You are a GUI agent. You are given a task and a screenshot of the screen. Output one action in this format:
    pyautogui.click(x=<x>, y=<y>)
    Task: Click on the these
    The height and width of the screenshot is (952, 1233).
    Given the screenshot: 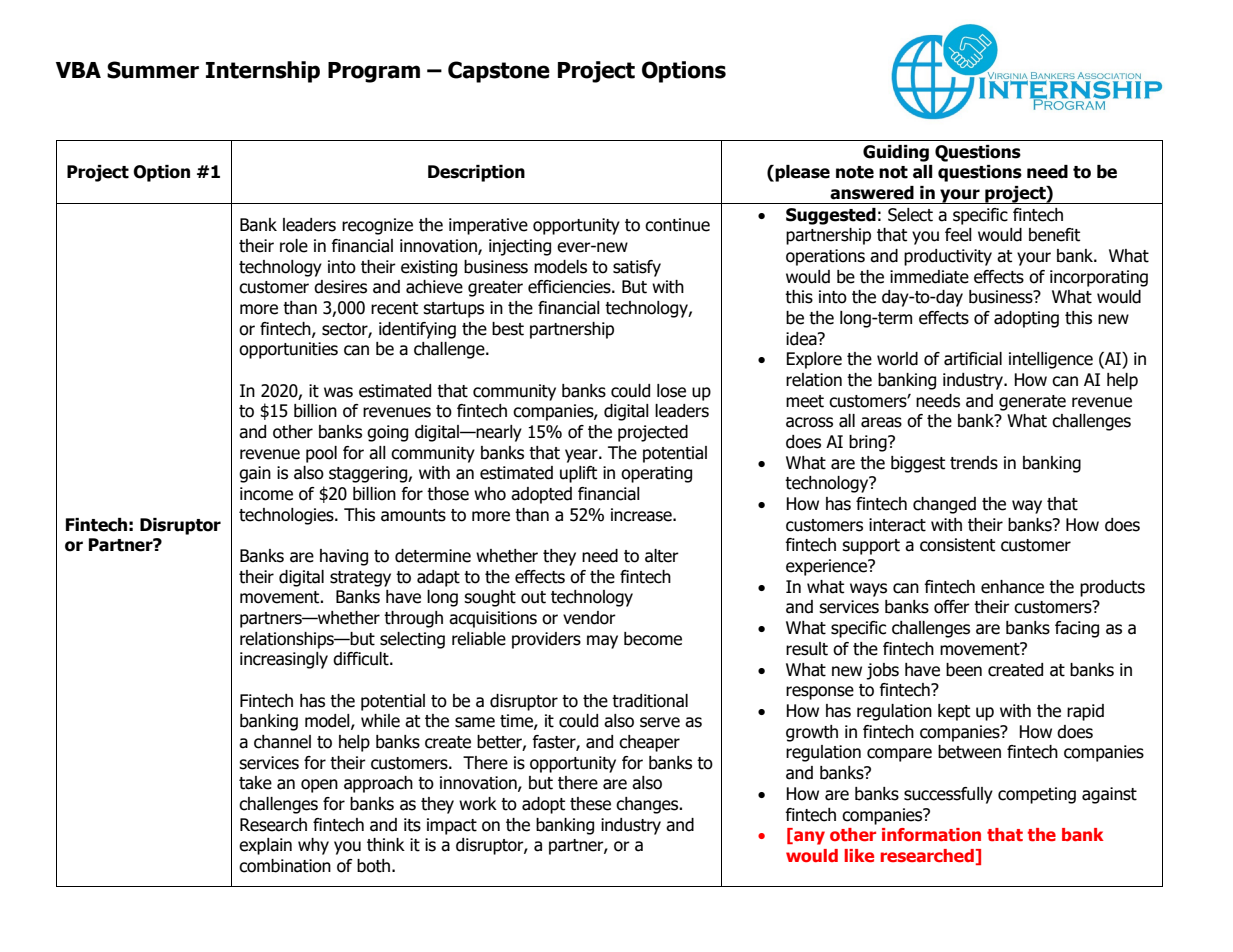 What is the action you would take?
    pyautogui.click(x=590, y=804)
